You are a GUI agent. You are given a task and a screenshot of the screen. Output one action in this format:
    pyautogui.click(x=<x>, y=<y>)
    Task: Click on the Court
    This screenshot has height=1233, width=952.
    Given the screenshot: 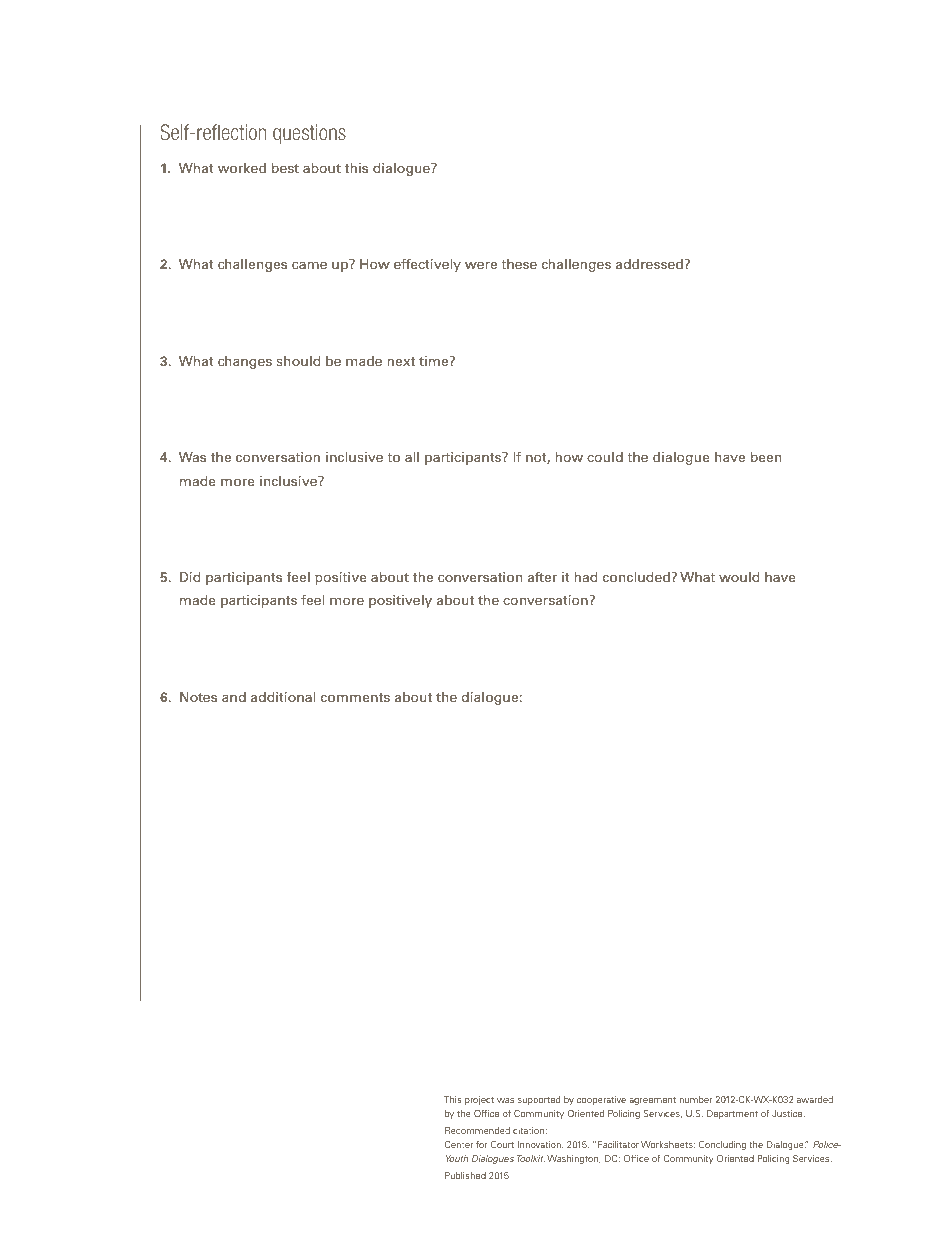 What is the action you would take?
    pyautogui.click(x=502, y=1144)
